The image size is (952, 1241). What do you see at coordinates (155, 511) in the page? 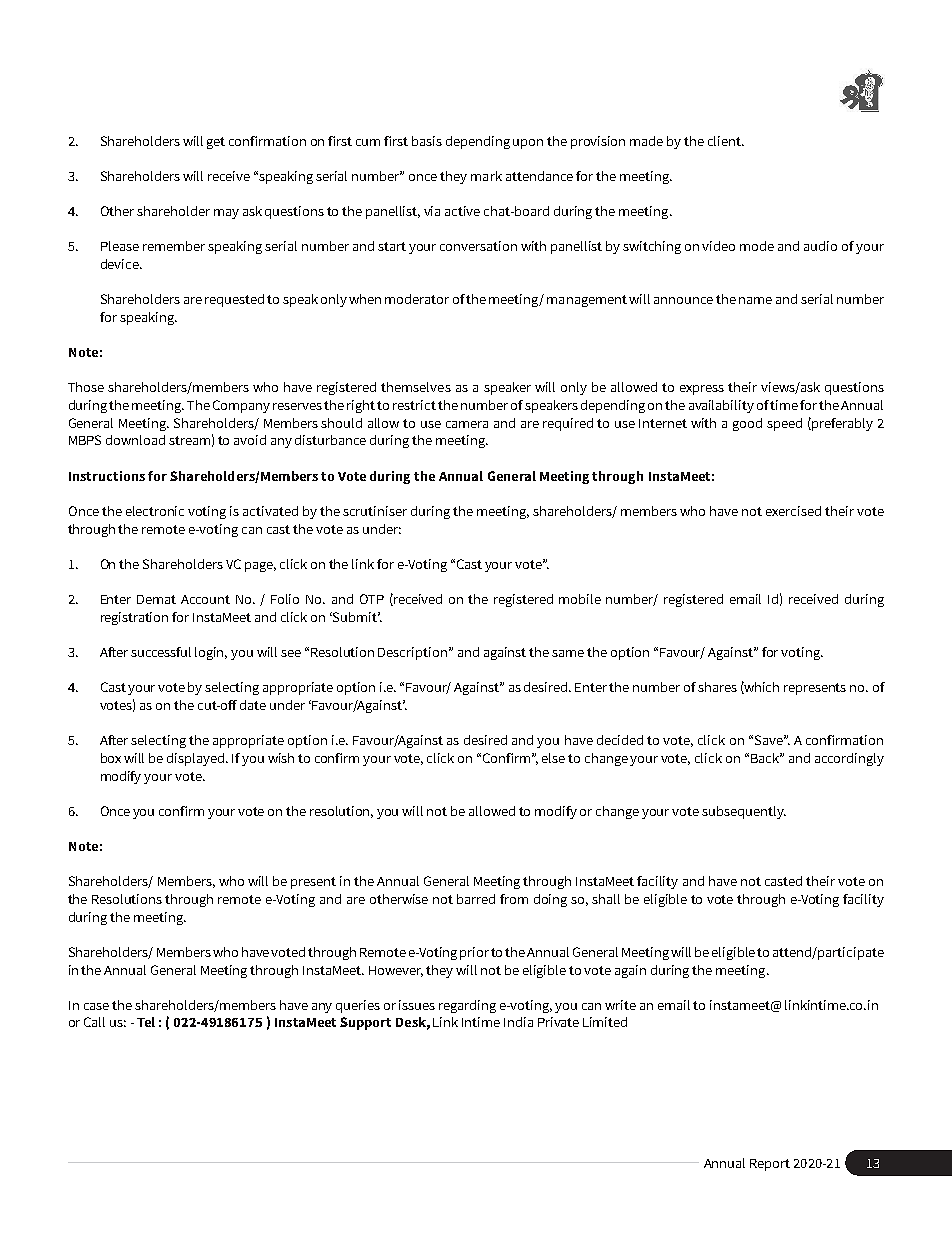
I see `electronic` at bounding box center [155, 511].
